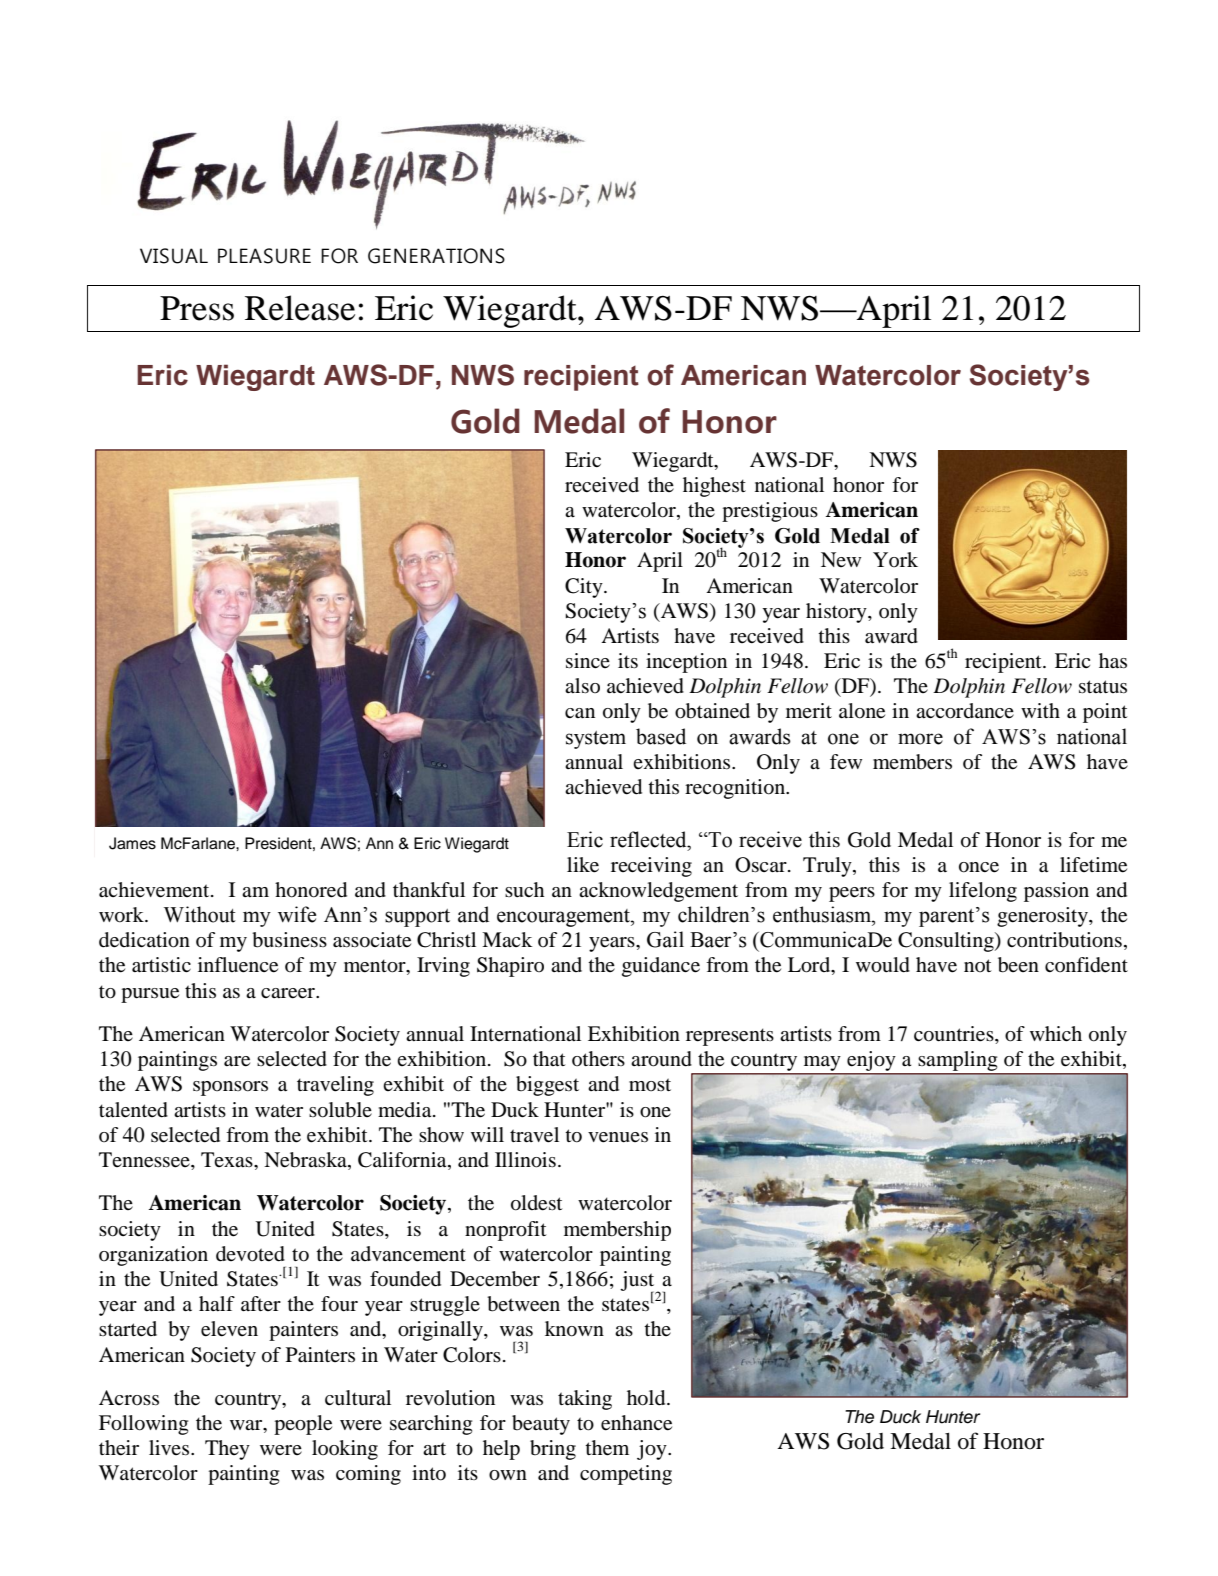  I want to click on accordance, so click(965, 711).
